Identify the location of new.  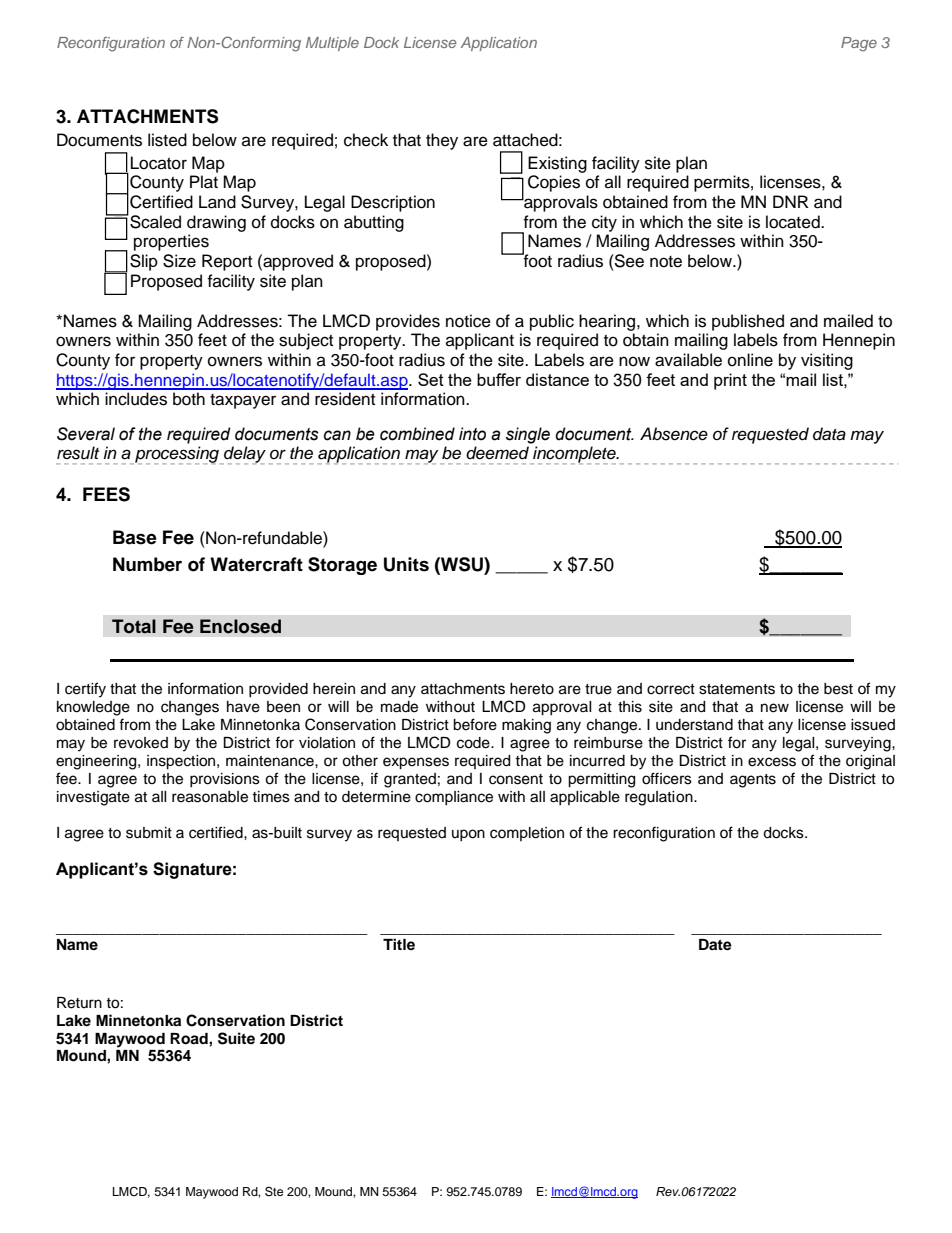
(775, 708).
